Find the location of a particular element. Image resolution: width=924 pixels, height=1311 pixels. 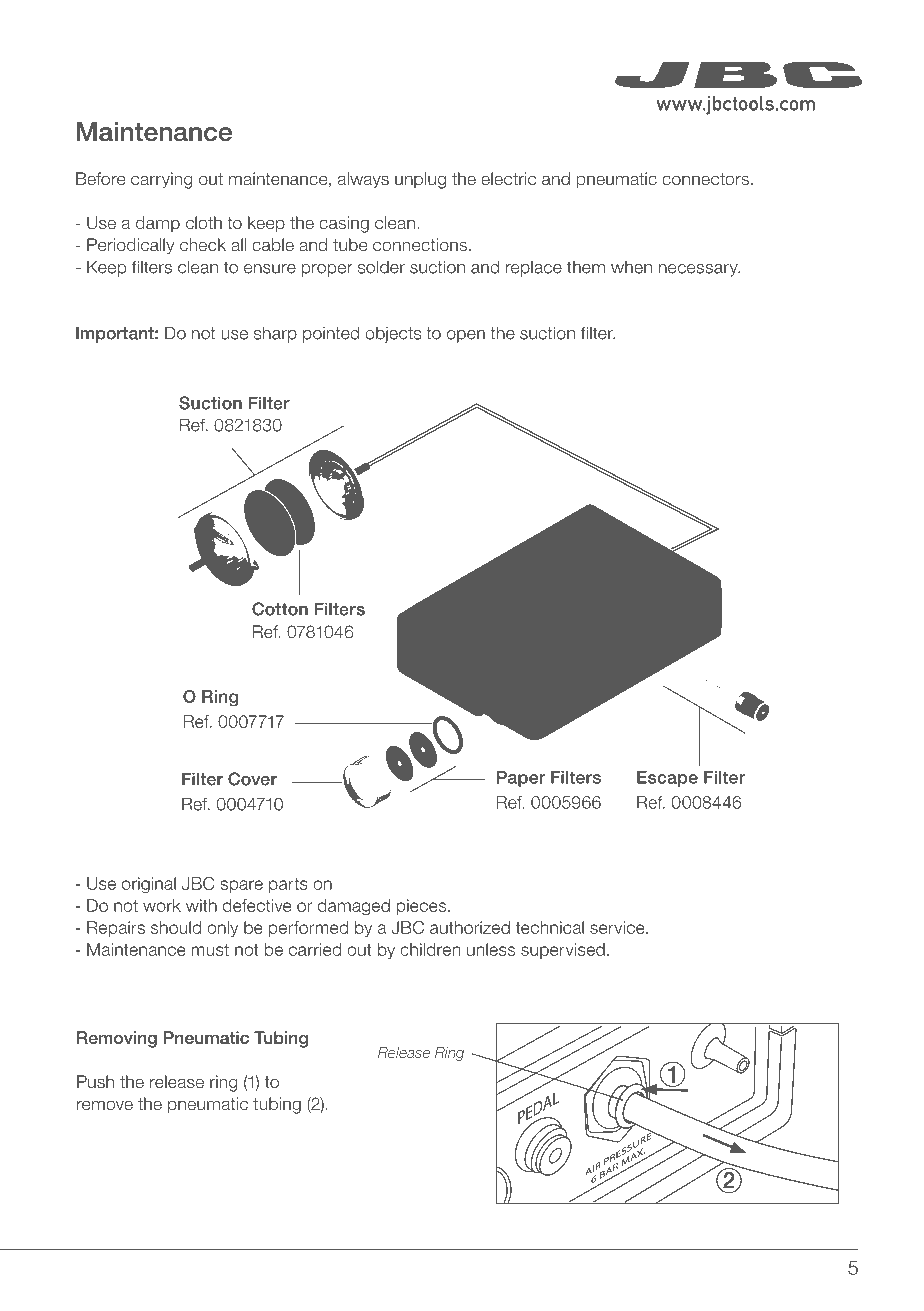

Paper is located at coordinates (521, 779).
